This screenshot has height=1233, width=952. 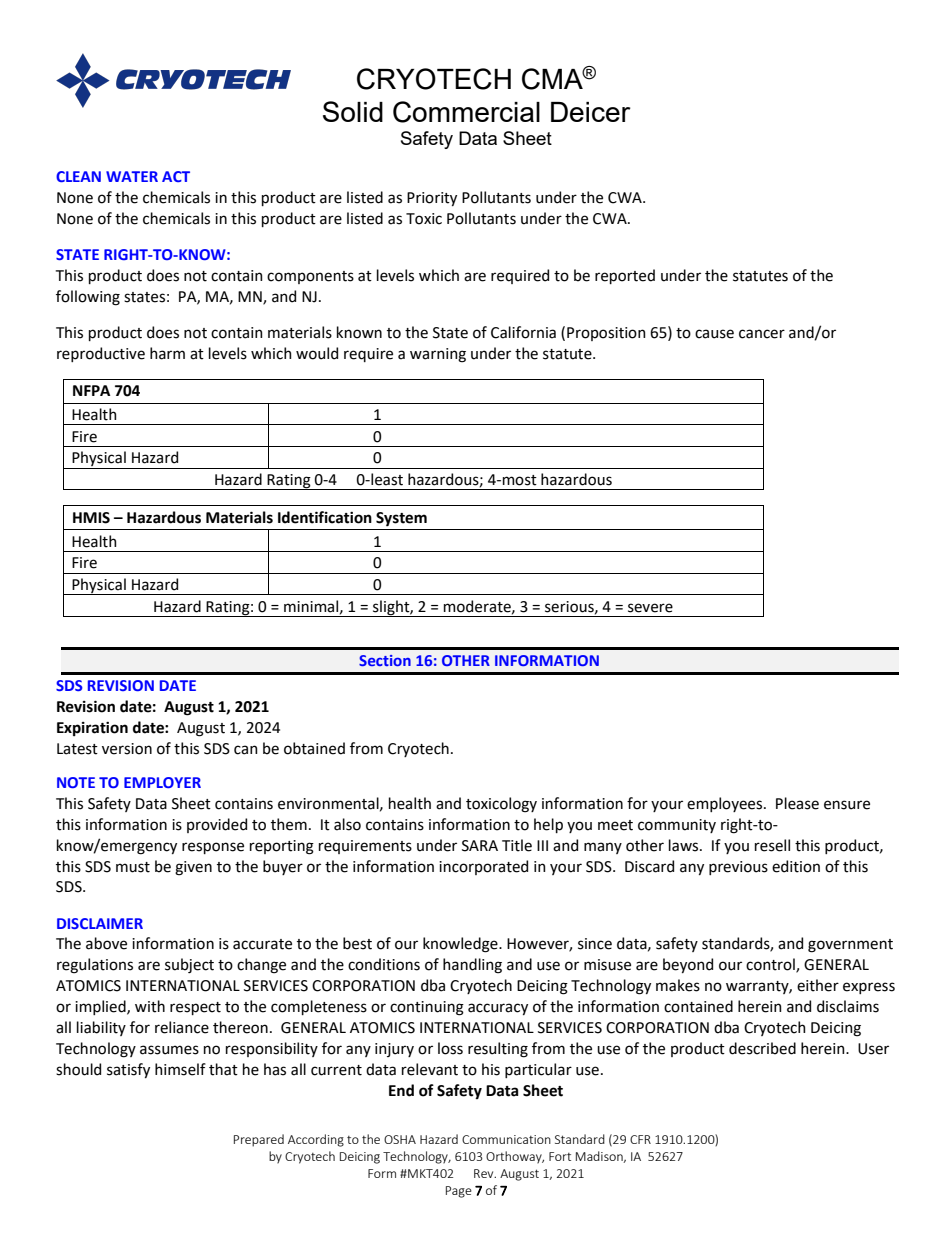 I want to click on ACT, so click(x=176, y=176).
